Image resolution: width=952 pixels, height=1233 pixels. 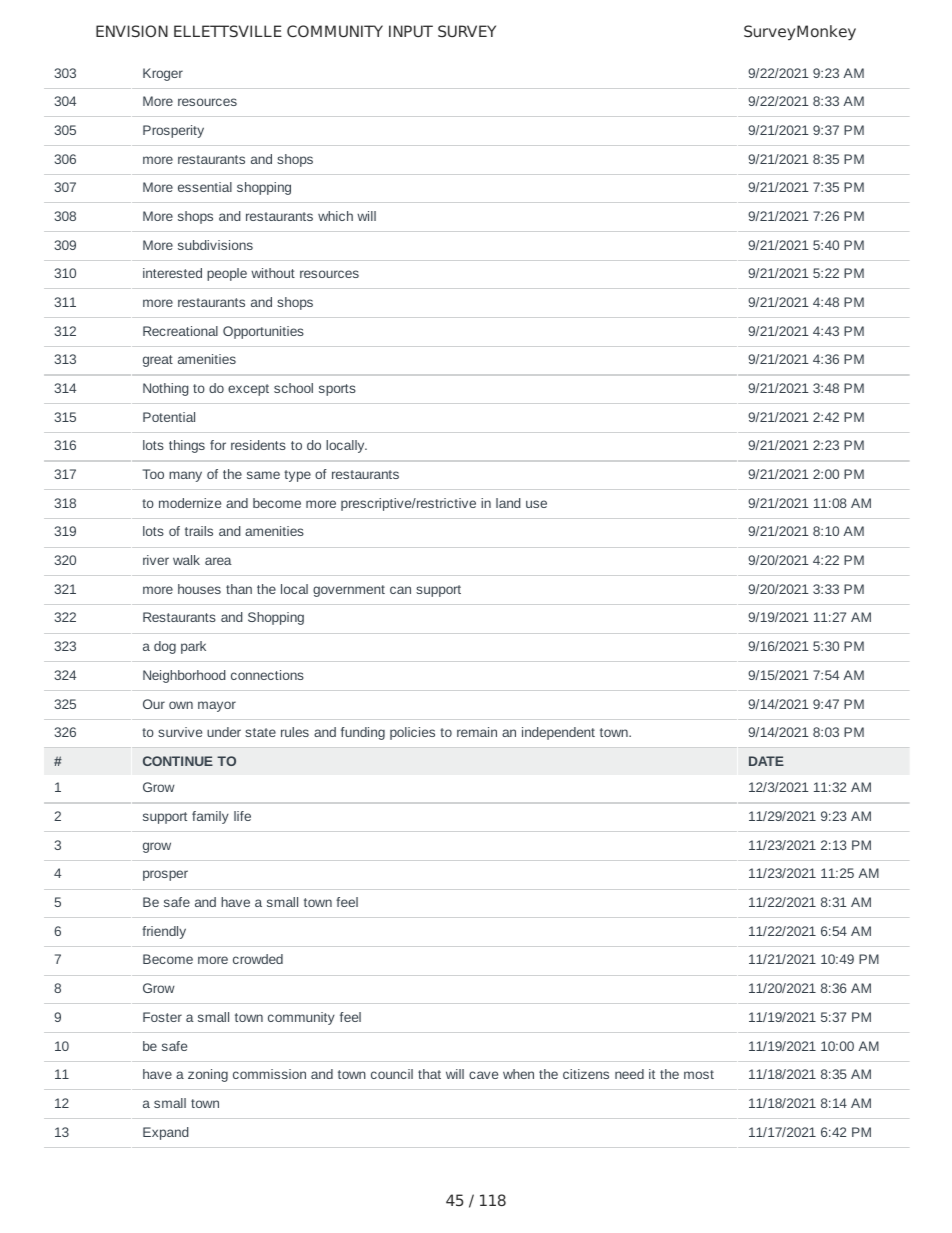 I want to click on independent, so click(x=558, y=733).
